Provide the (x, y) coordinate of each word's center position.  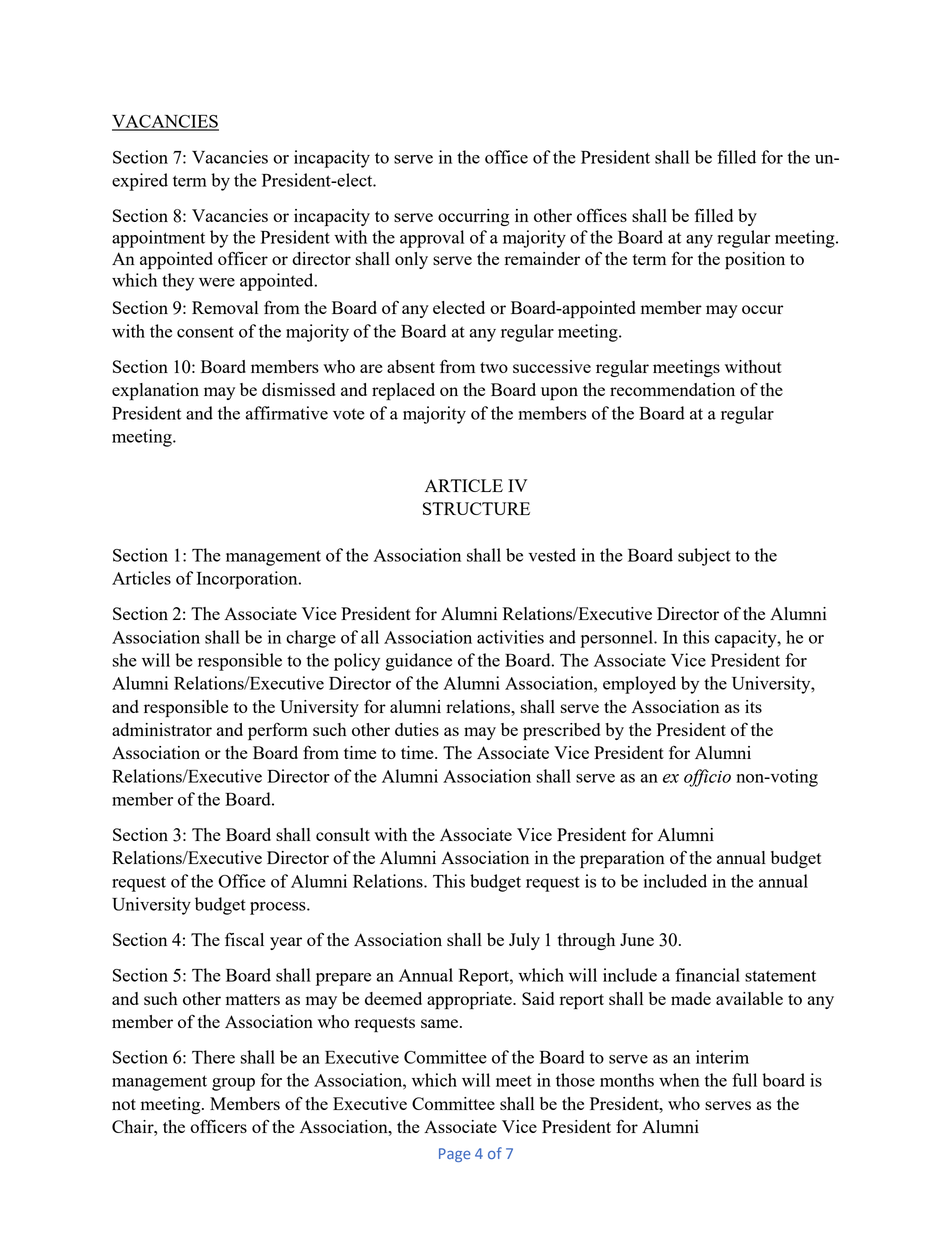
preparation (622, 860)
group (233, 1084)
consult (343, 834)
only (411, 260)
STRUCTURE (476, 508)
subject (704, 557)
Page (454, 1155)
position (755, 261)
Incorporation (248, 580)
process (279, 908)
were (217, 282)
